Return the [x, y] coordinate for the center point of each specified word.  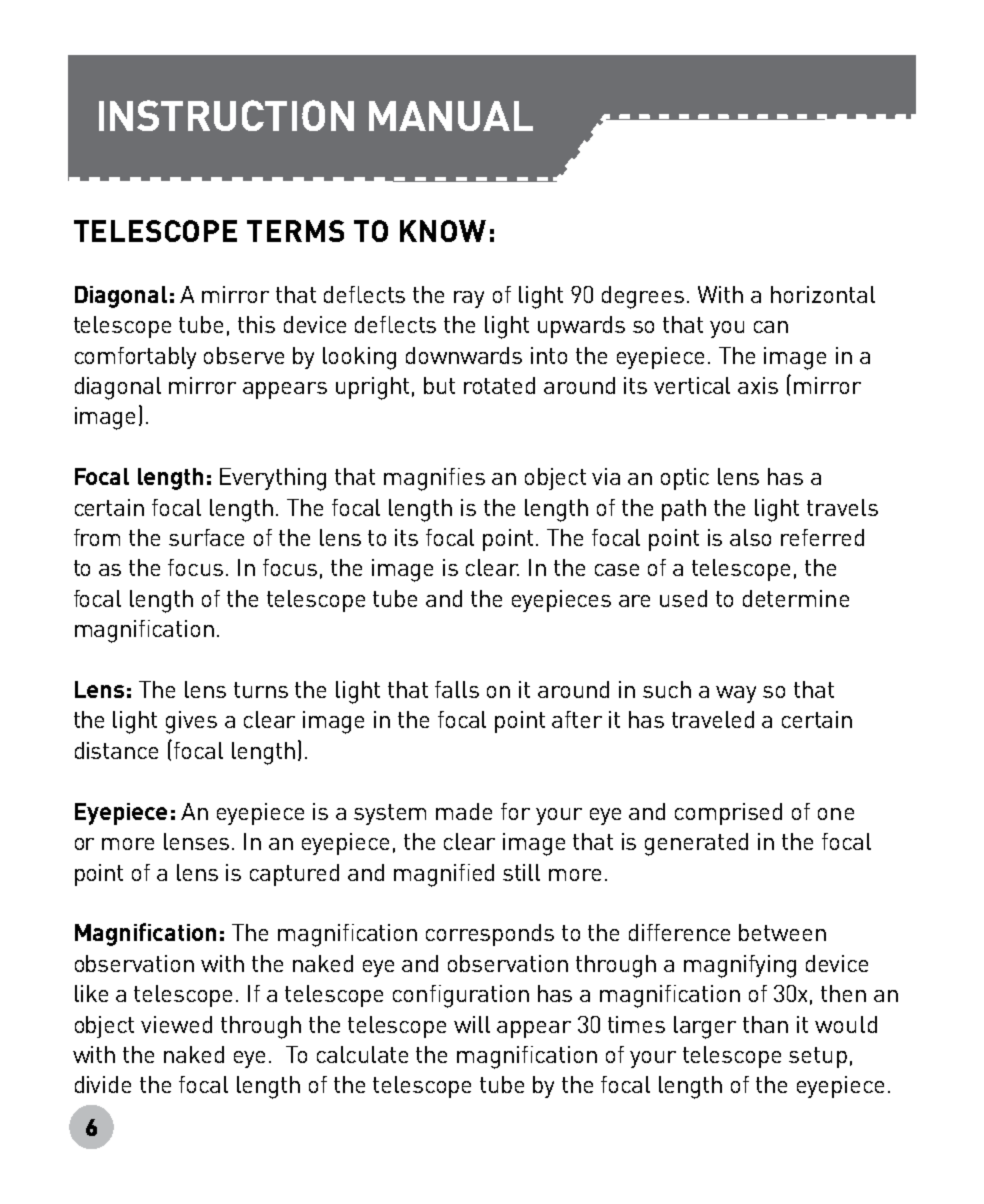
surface [206, 537]
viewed [176, 1024]
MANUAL [451, 116]
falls [457, 689]
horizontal [823, 294]
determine [796, 598]
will [472, 1024]
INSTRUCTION [226, 115]
